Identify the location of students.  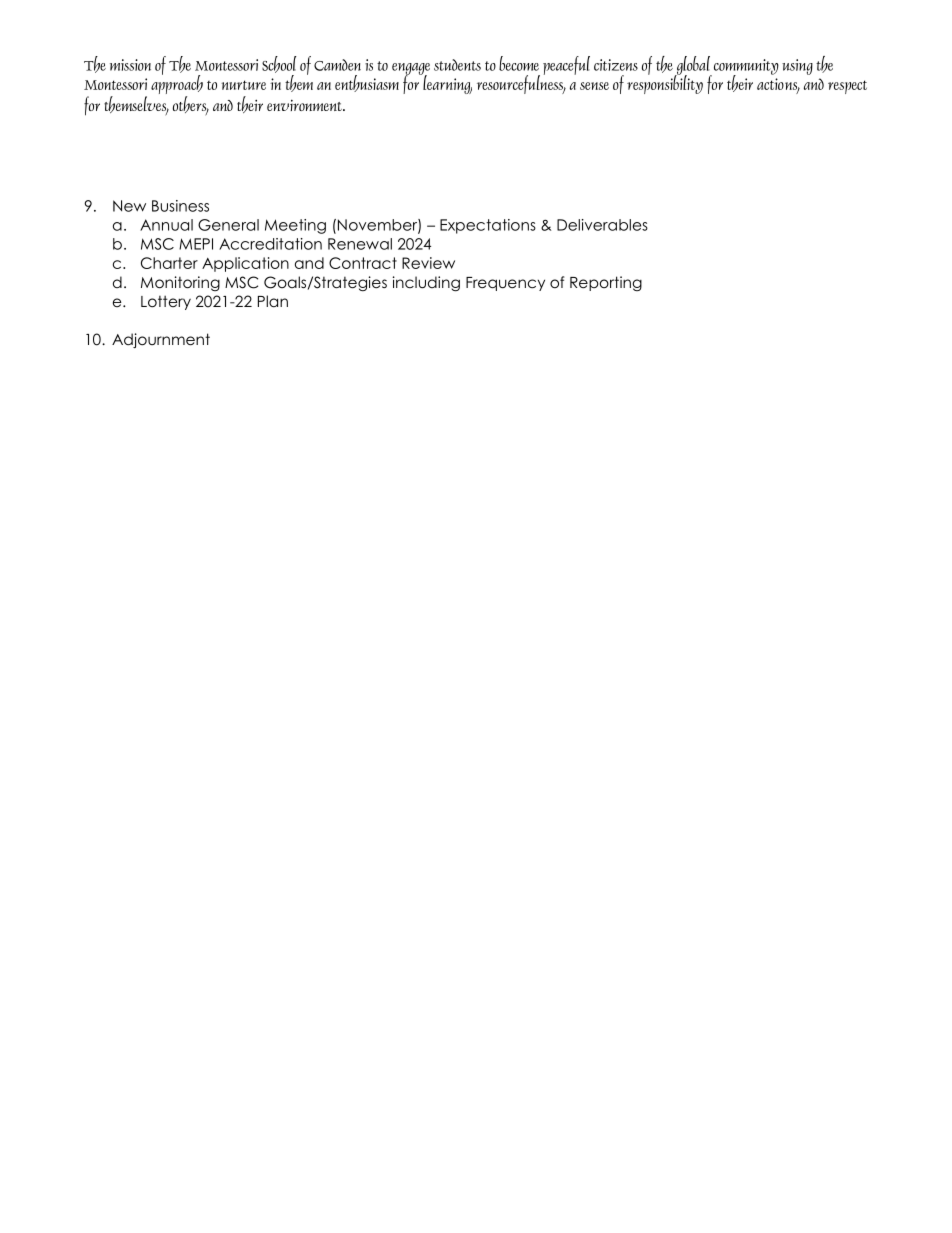
(457, 65).
